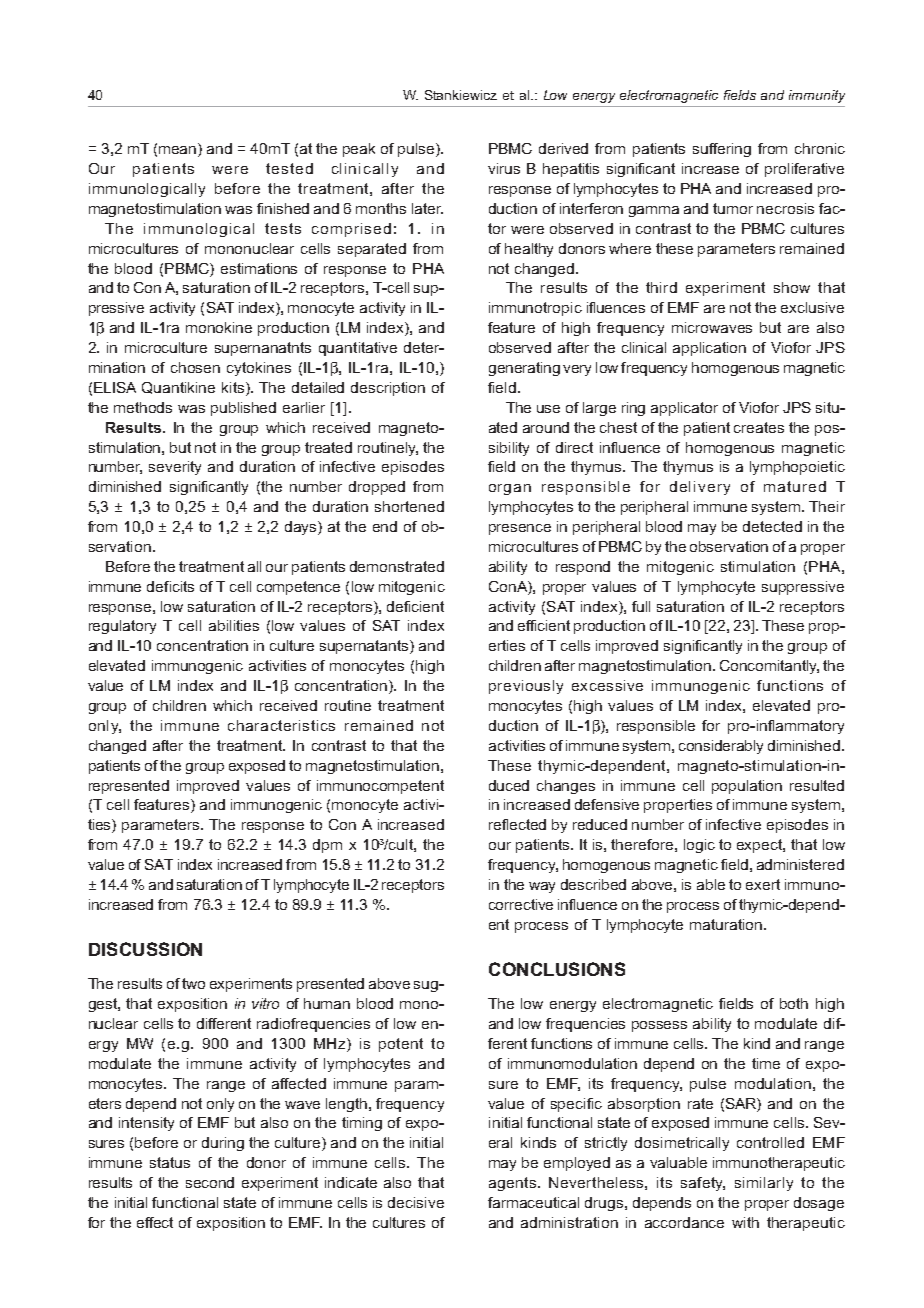 The height and width of the screenshot is (1308, 924). What do you see at coordinates (210, 1182) in the screenshot?
I see `second` at bounding box center [210, 1182].
